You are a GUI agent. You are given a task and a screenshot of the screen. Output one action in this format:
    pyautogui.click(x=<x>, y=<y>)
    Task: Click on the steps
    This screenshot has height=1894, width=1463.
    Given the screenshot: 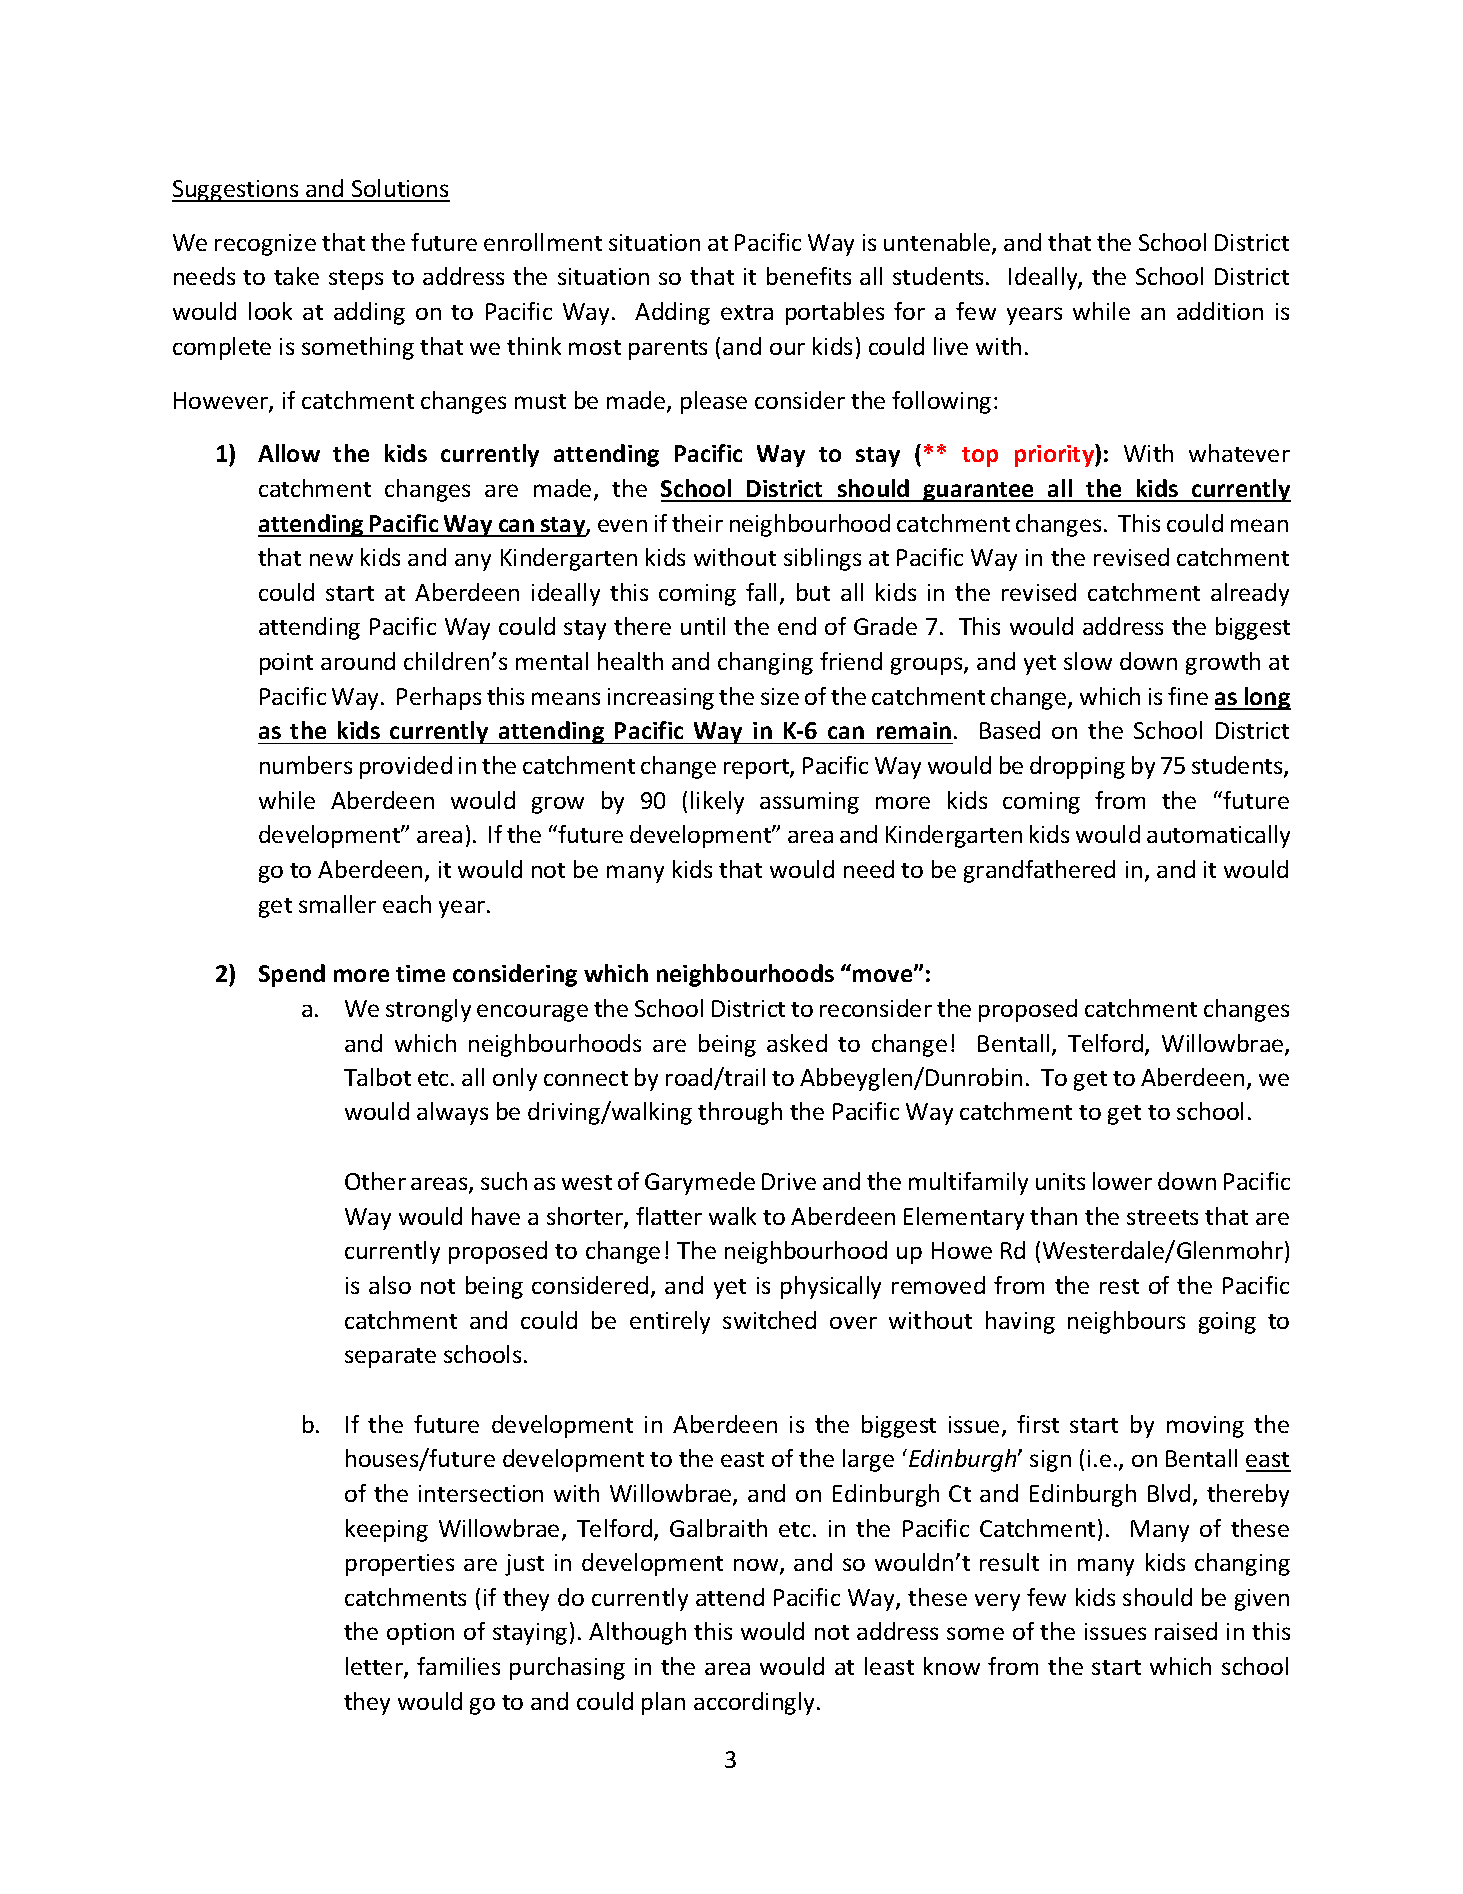 What is the action you would take?
    pyautogui.click(x=356, y=280)
